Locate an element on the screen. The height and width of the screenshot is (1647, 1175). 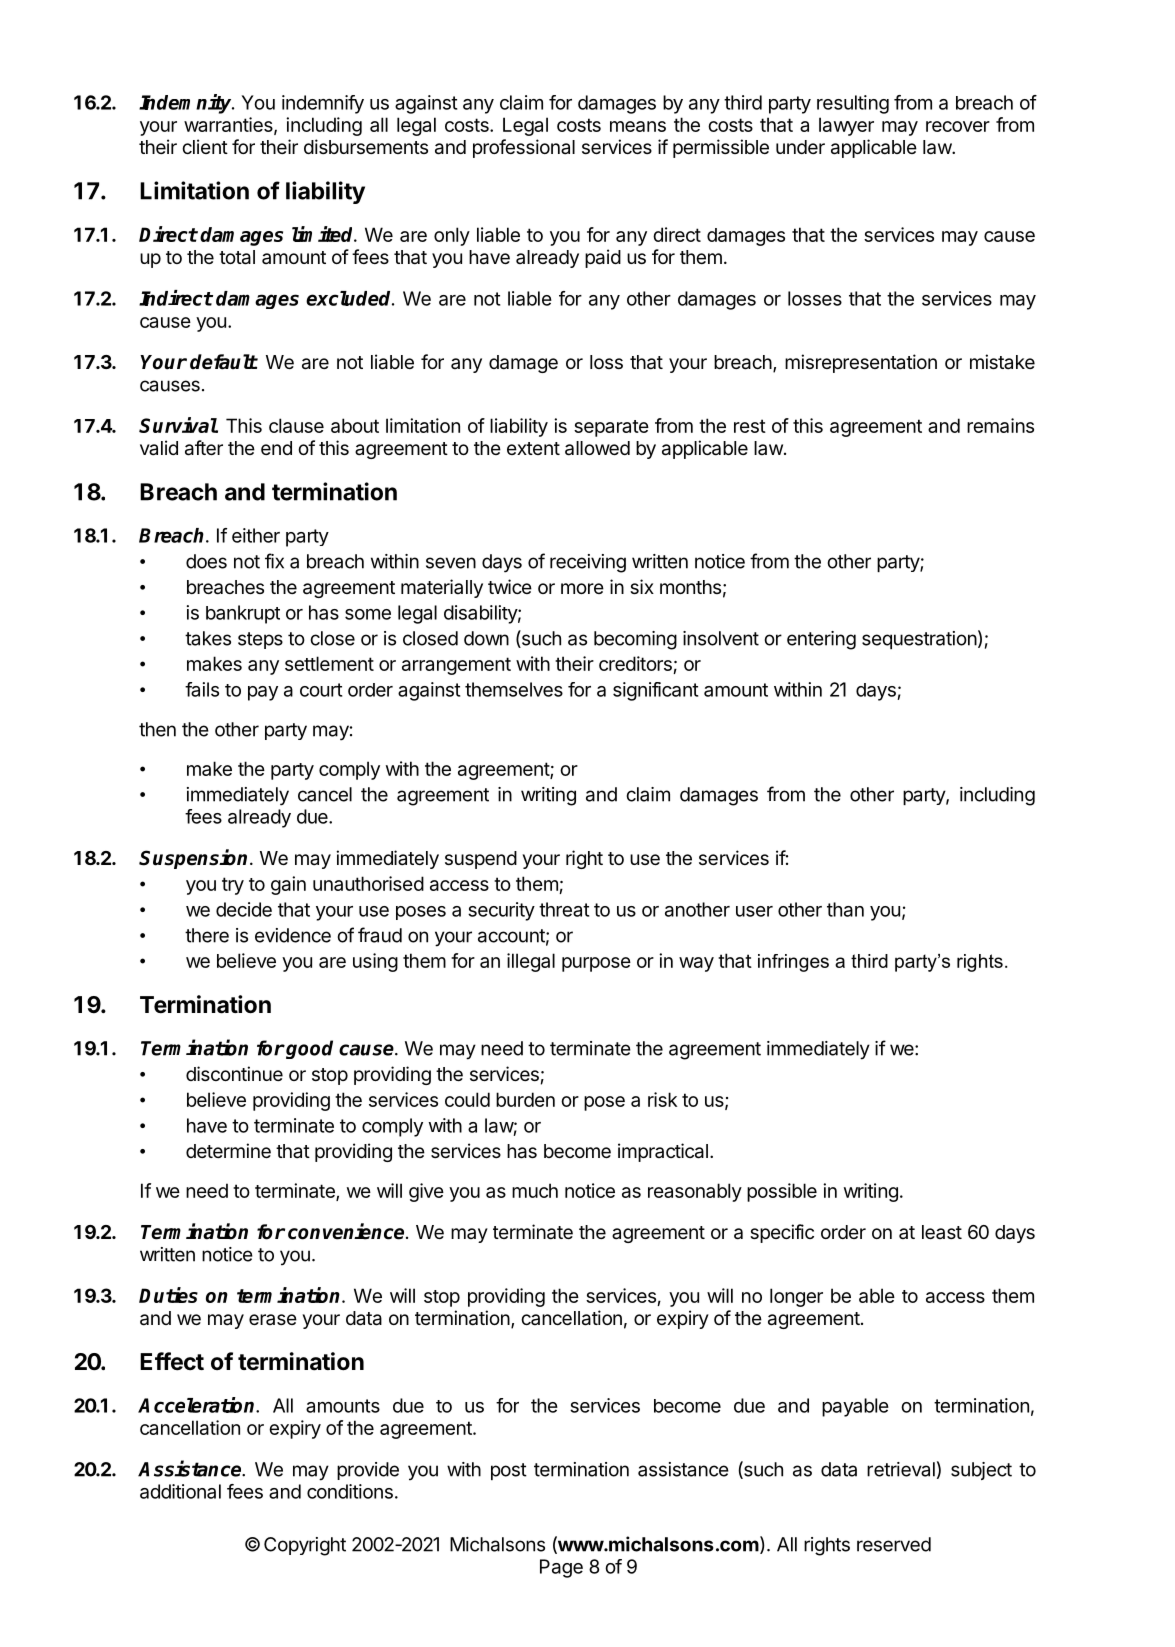
try is located at coordinates (233, 886).
